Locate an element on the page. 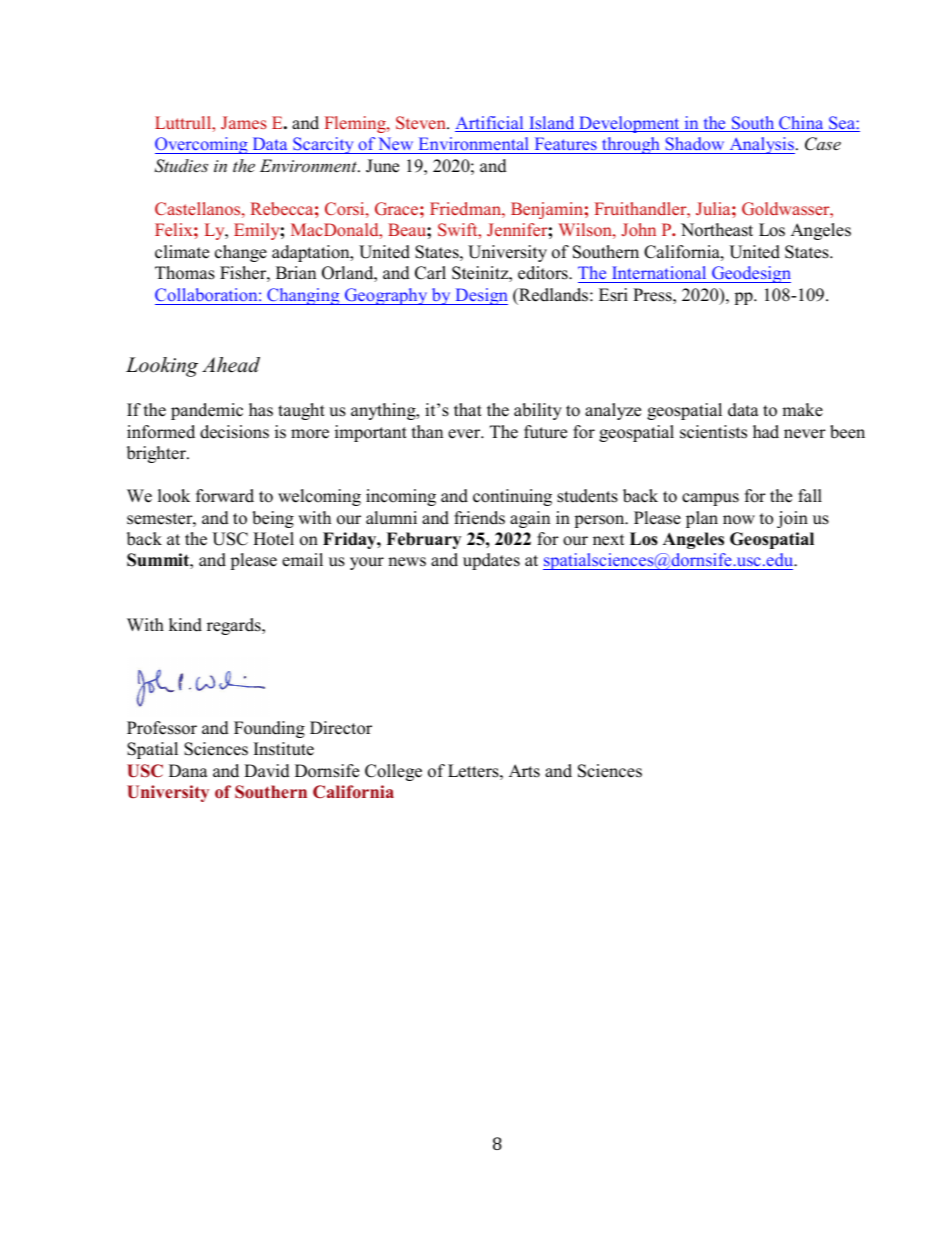 Image resolution: width=952 pixels, height=1233 pixels. International is located at coordinates (659, 274).
